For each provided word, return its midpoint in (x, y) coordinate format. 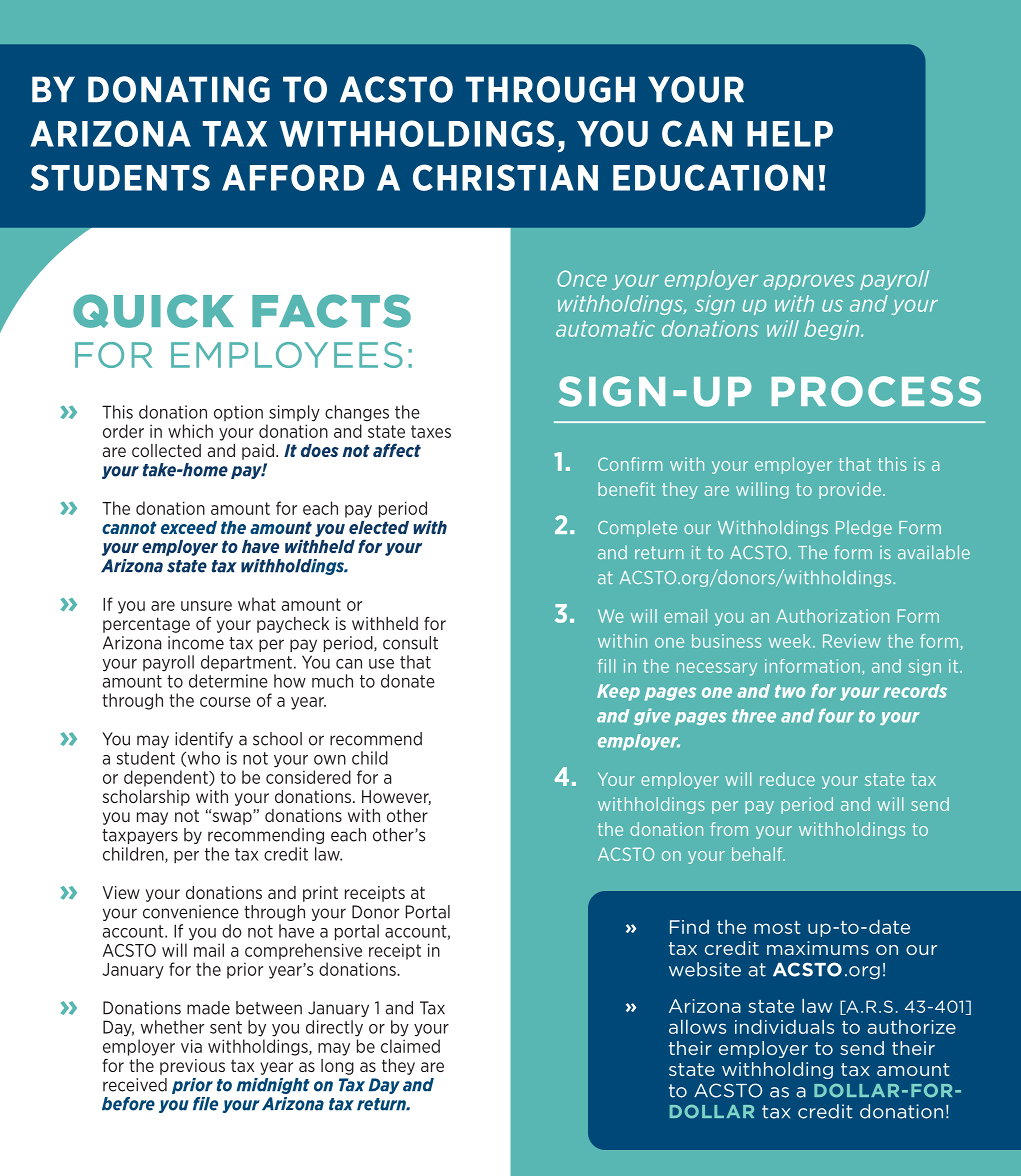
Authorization (832, 616)
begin (833, 330)
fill (606, 666)
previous (192, 1067)
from (729, 829)
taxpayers (140, 836)
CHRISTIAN (505, 177)
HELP (790, 134)
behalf (758, 854)
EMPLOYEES (287, 355)
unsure (206, 606)
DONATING (179, 89)
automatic (605, 328)
